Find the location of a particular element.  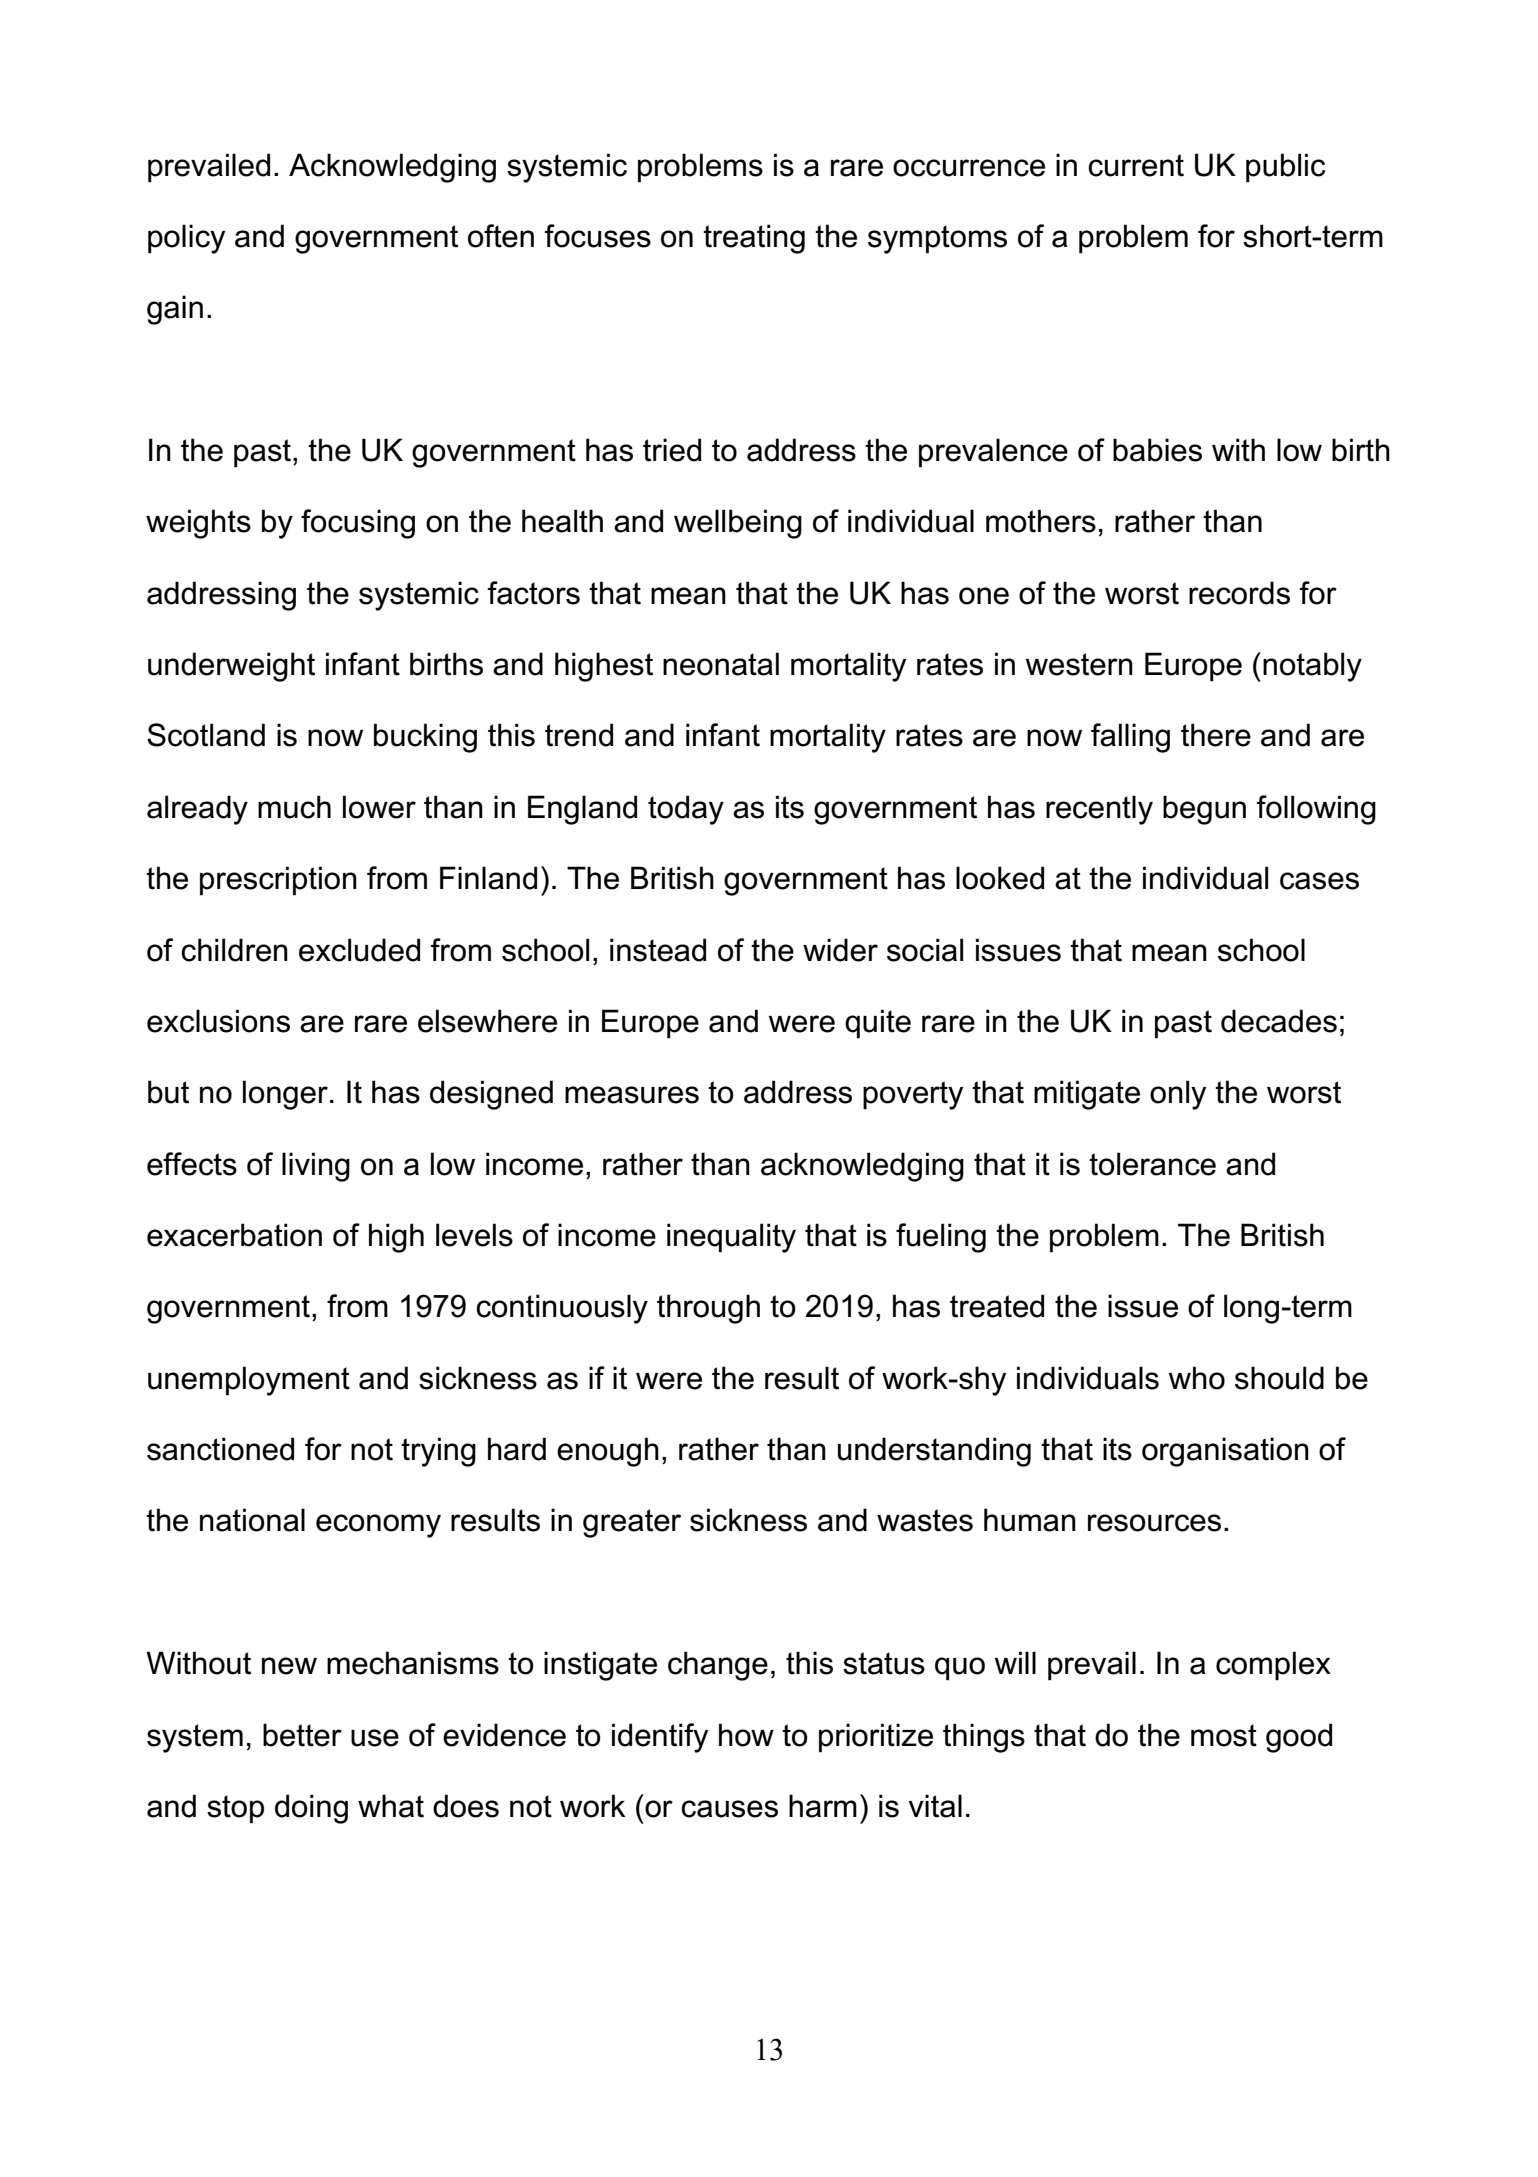

policy is located at coordinates (186, 239).
